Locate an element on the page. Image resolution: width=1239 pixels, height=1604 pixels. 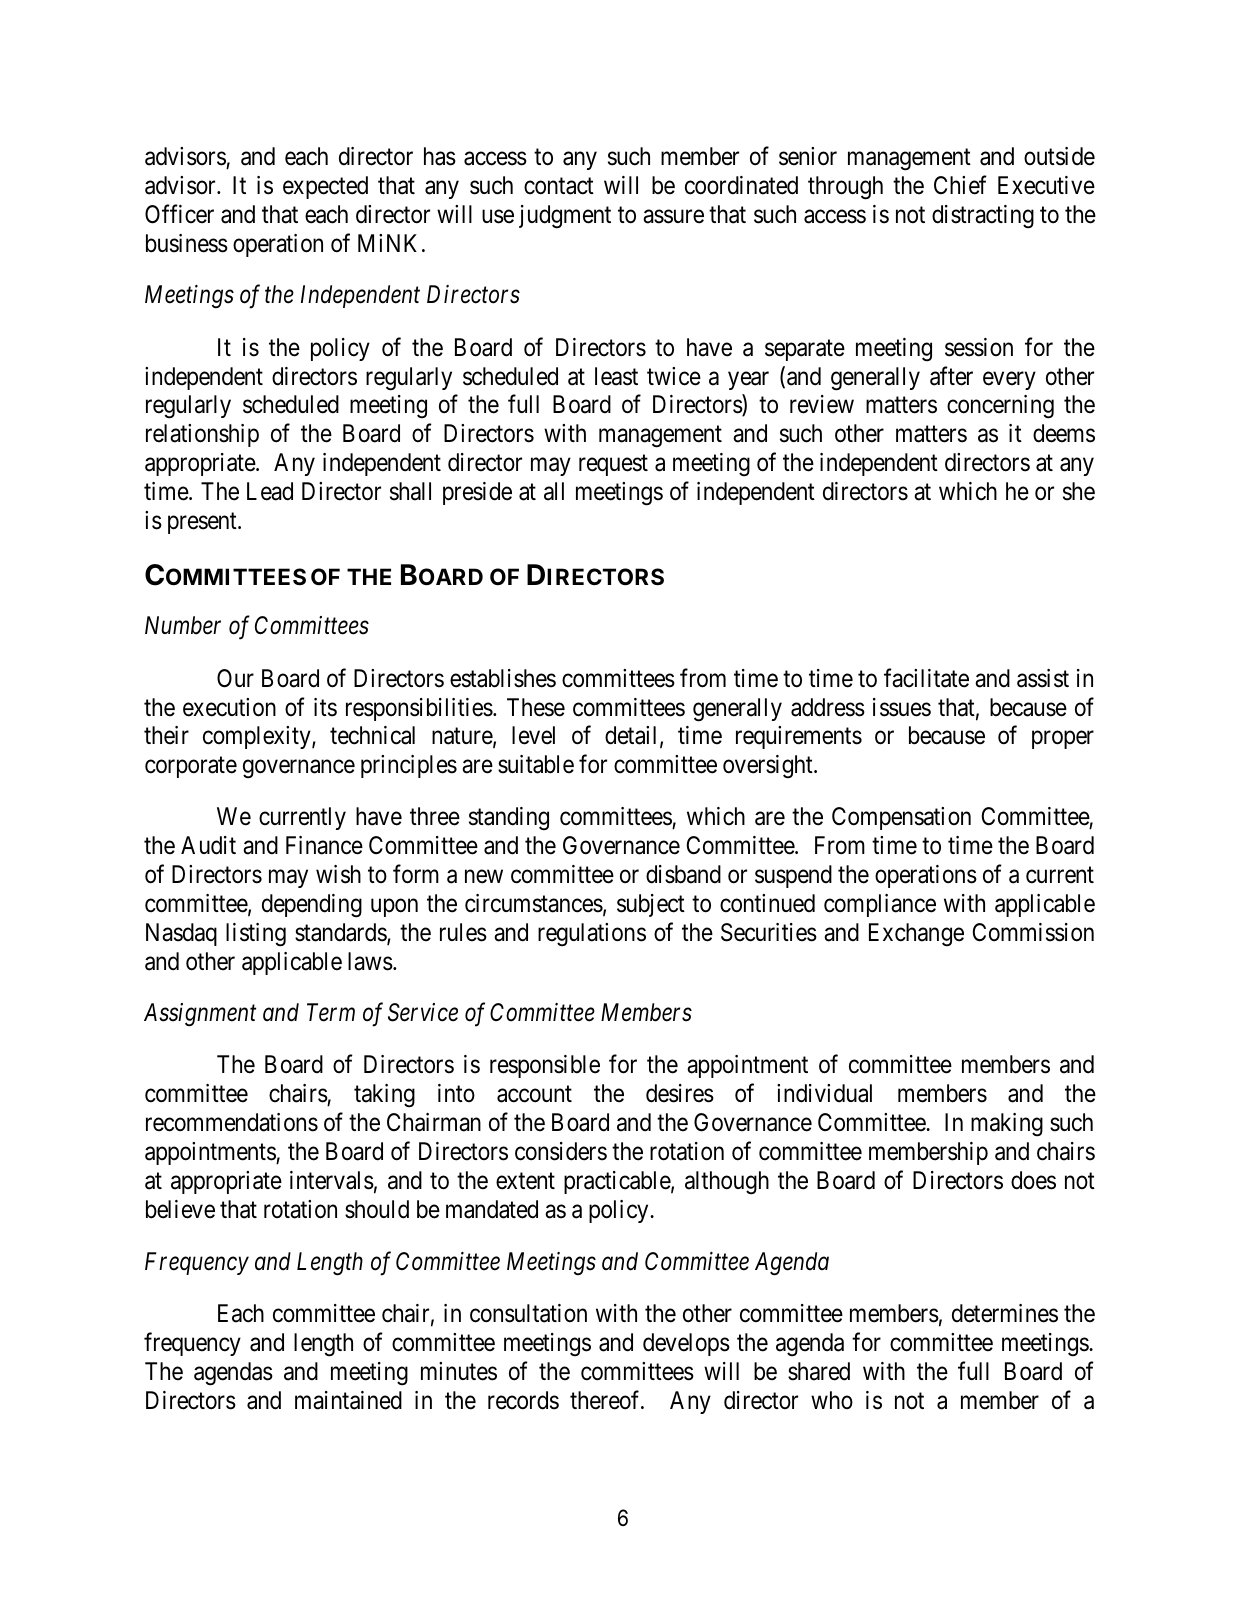
who is located at coordinates (832, 1400).
